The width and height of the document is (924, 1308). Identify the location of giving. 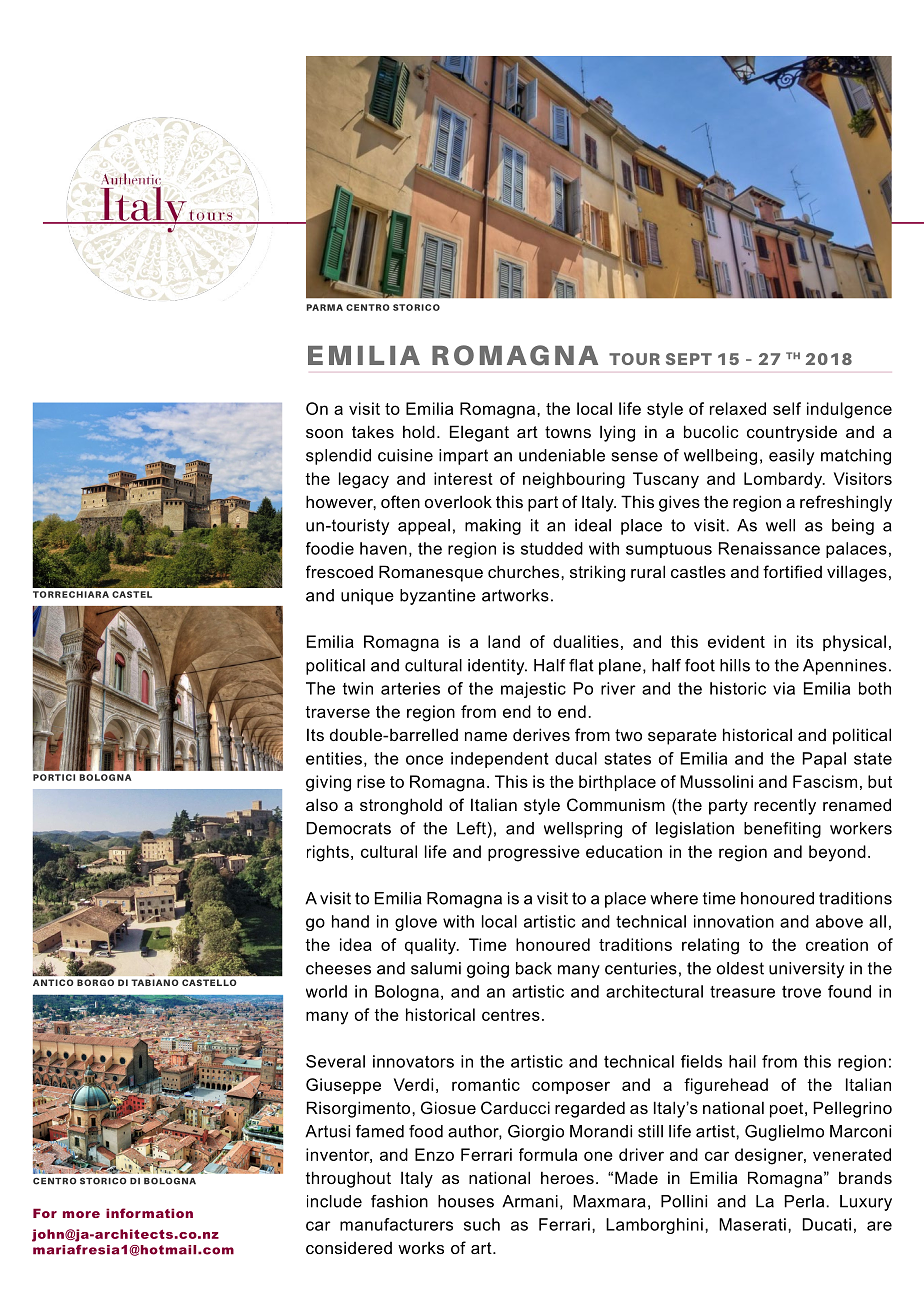
(328, 783).
